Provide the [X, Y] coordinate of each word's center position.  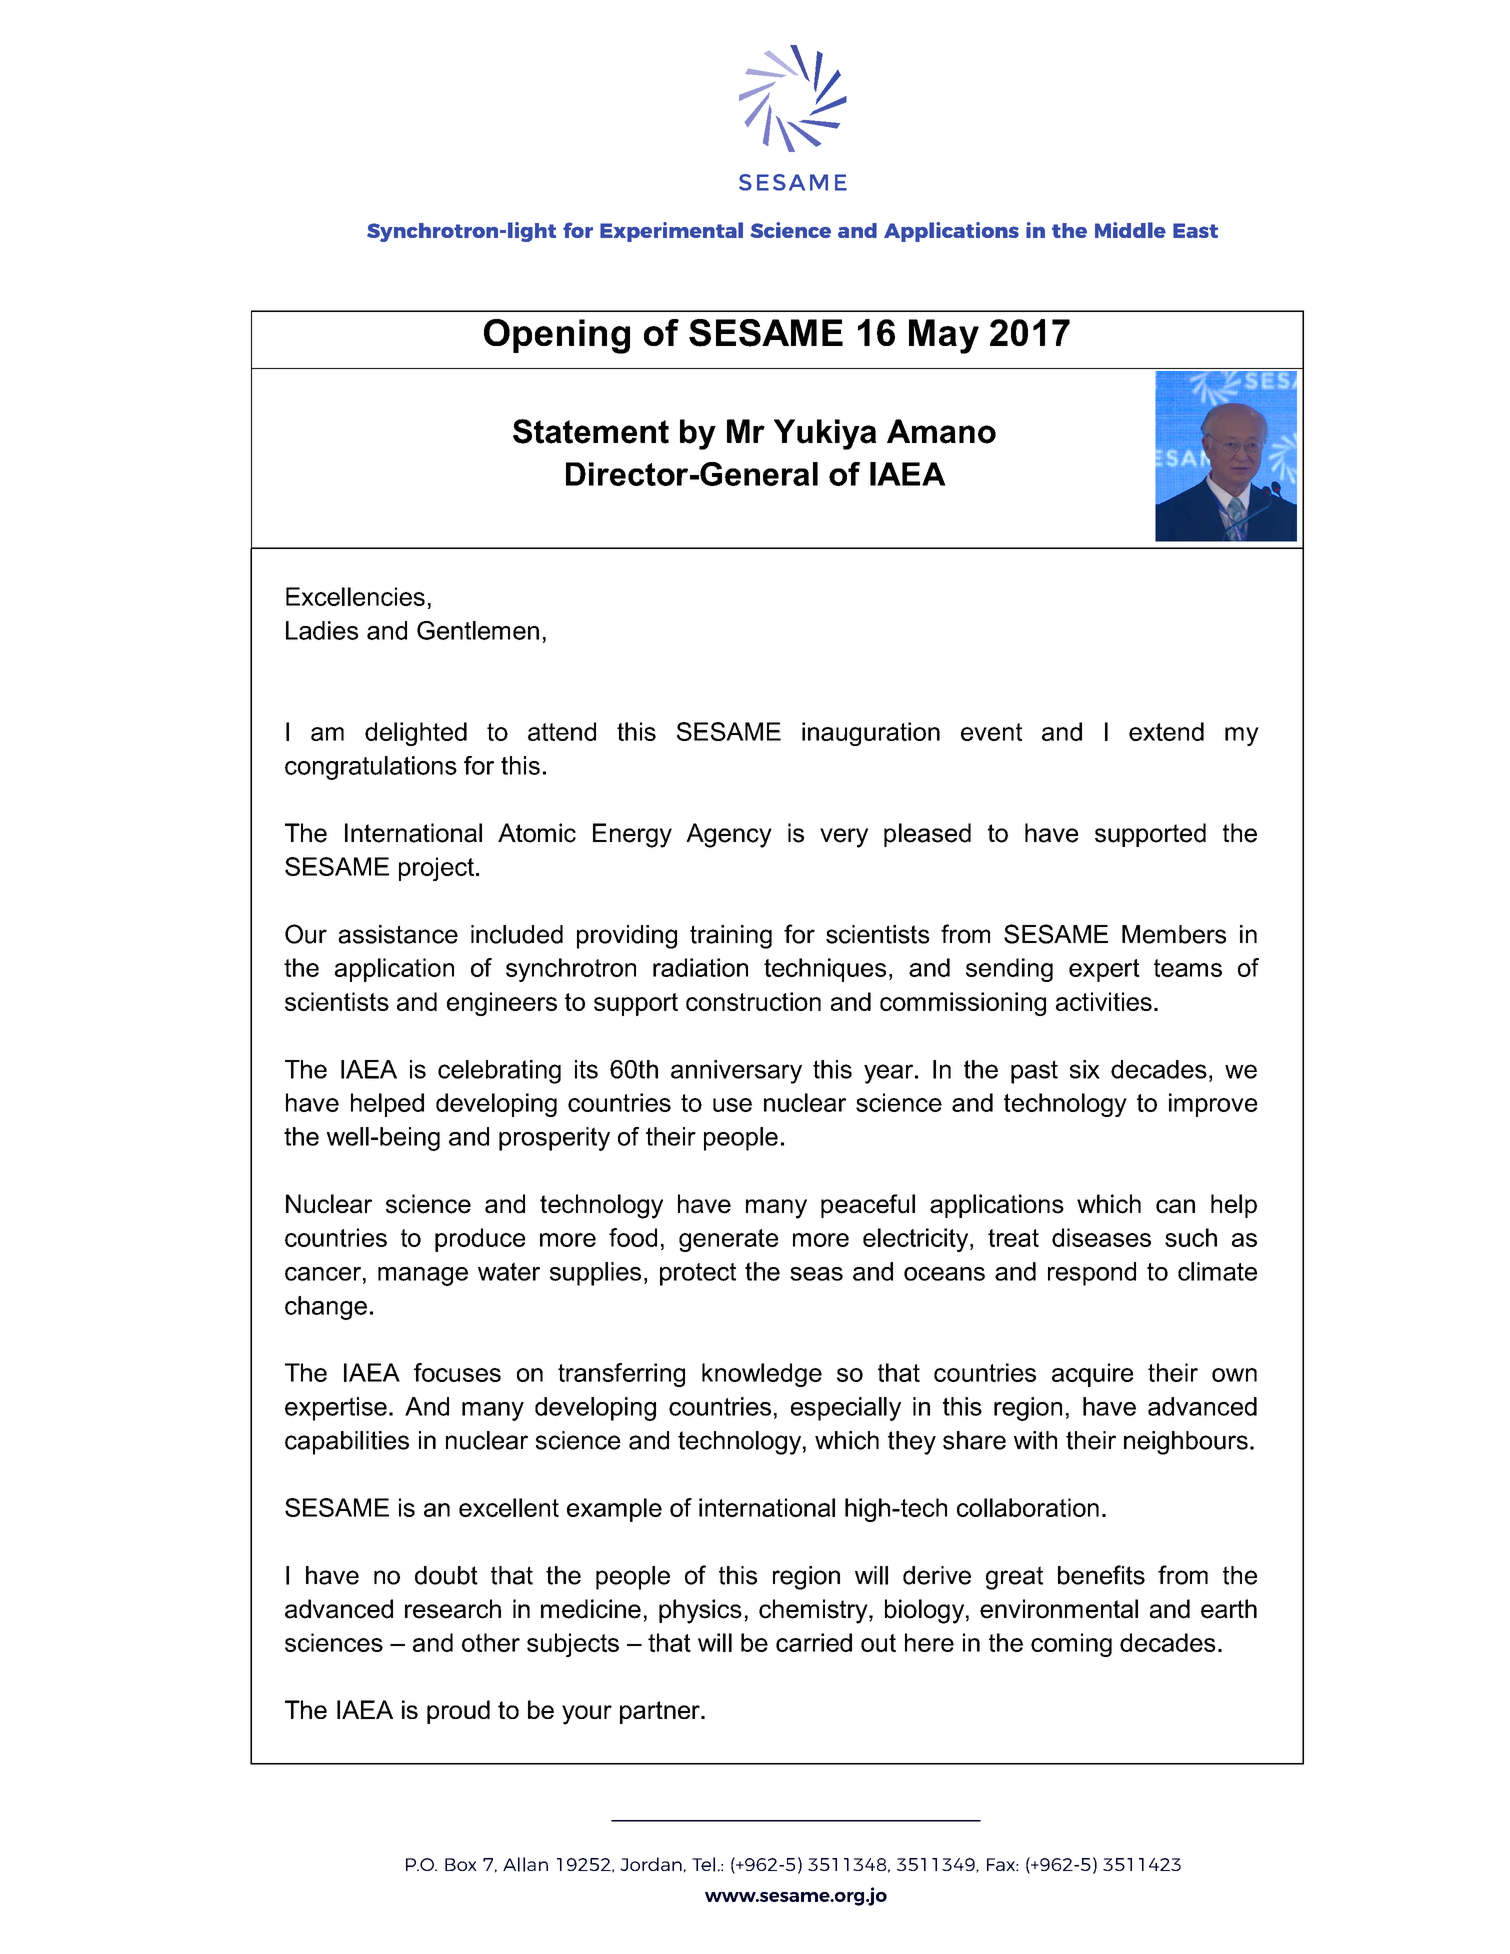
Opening [557, 336]
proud [458, 1712]
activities [1104, 1001]
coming [1071, 1645]
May [944, 336]
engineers [502, 1004]
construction [753, 1001]
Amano [941, 431]
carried [814, 1642]
